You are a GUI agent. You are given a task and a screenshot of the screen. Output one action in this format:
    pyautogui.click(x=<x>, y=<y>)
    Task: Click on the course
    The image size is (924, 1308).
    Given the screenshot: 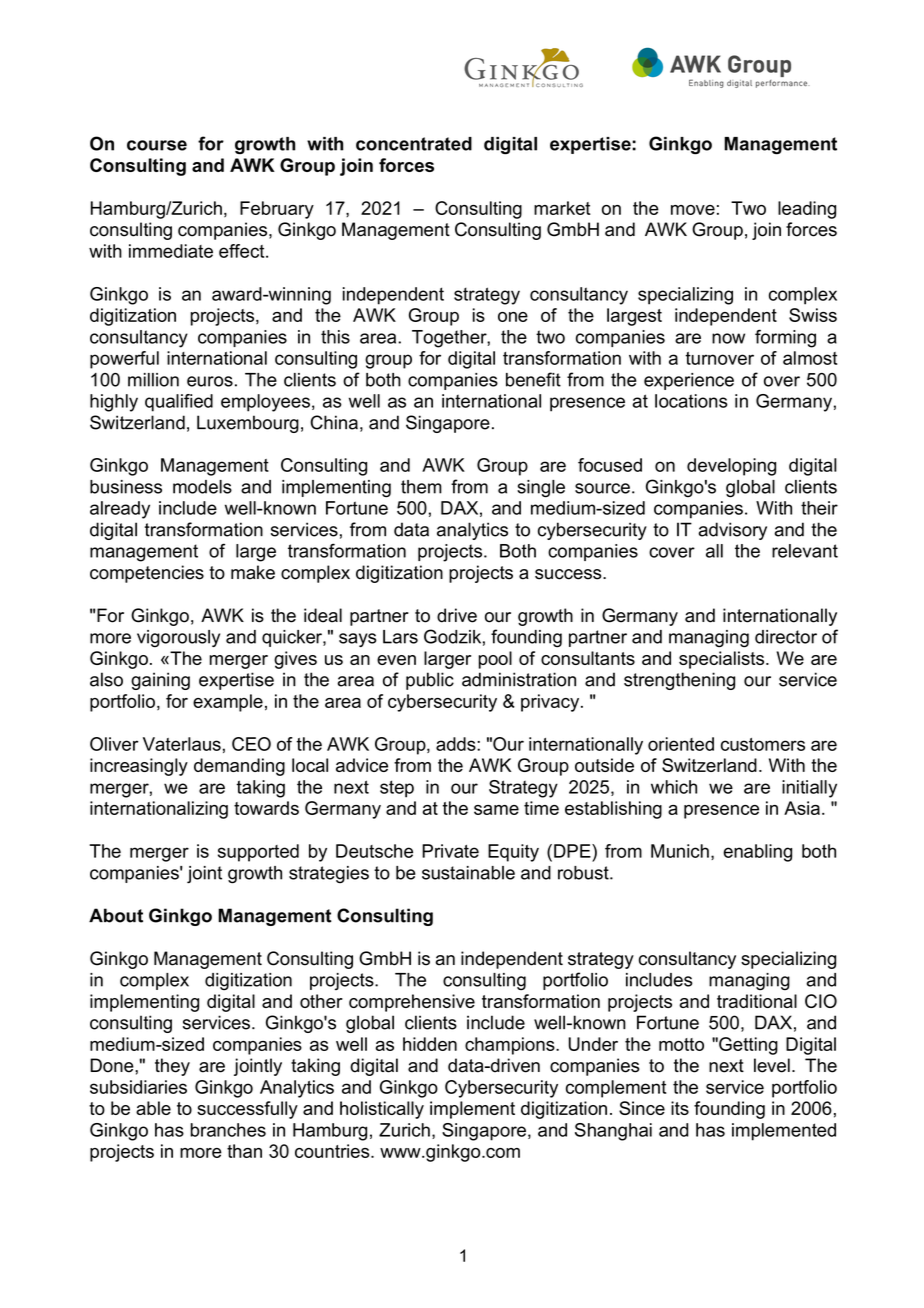 What is the action you would take?
    pyautogui.click(x=157, y=145)
